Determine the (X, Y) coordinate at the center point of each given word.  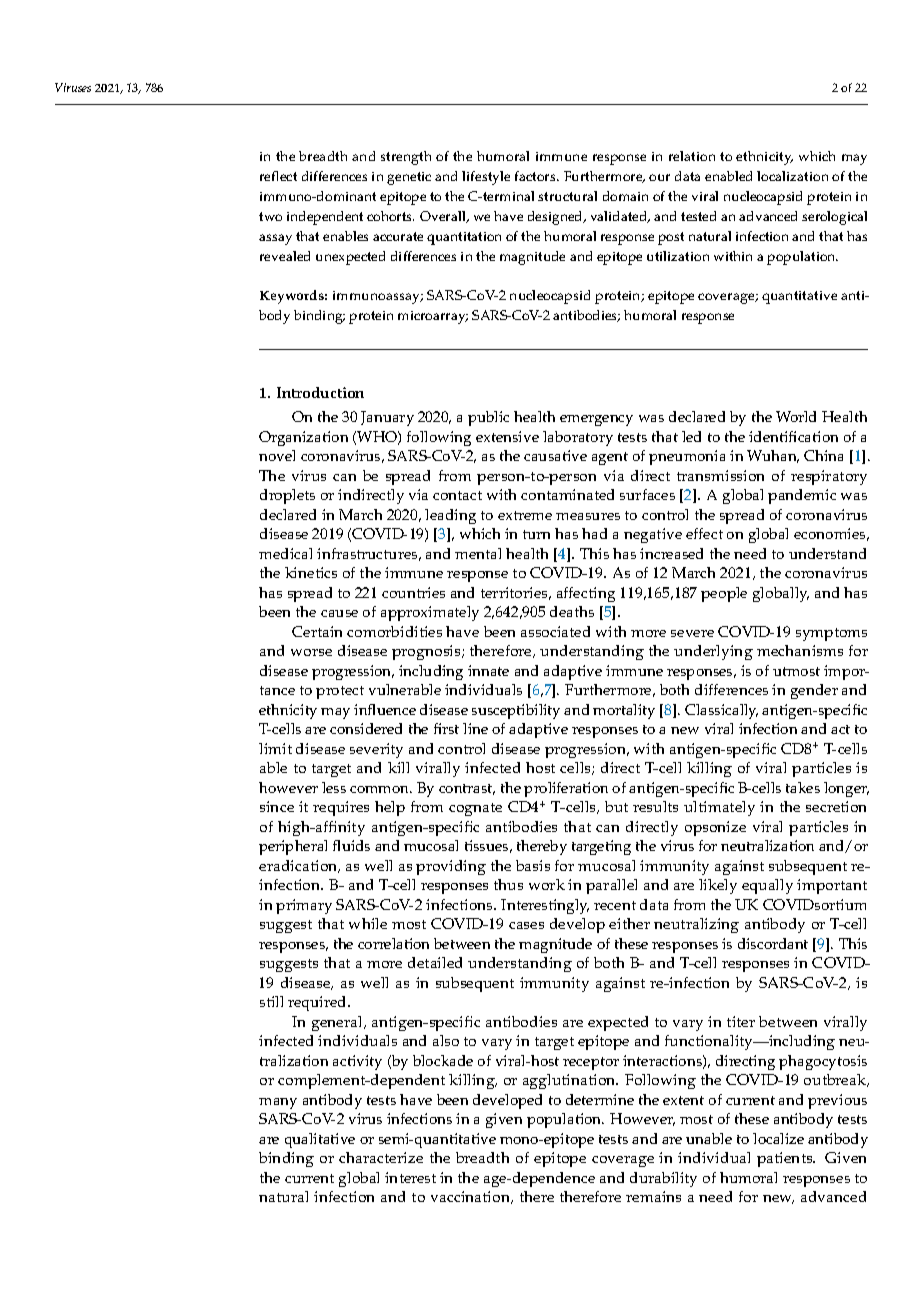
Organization (303, 438)
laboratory (578, 438)
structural (567, 196)
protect (340, 692)
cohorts (390, 216)
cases (526, 925)
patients (786, 1159)
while (368, 923)
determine (600, 1099)
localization (792, 176)
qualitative (320, 1140)
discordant (773, 943)
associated (555, 631)
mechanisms (800, 650)
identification (793, 436)
